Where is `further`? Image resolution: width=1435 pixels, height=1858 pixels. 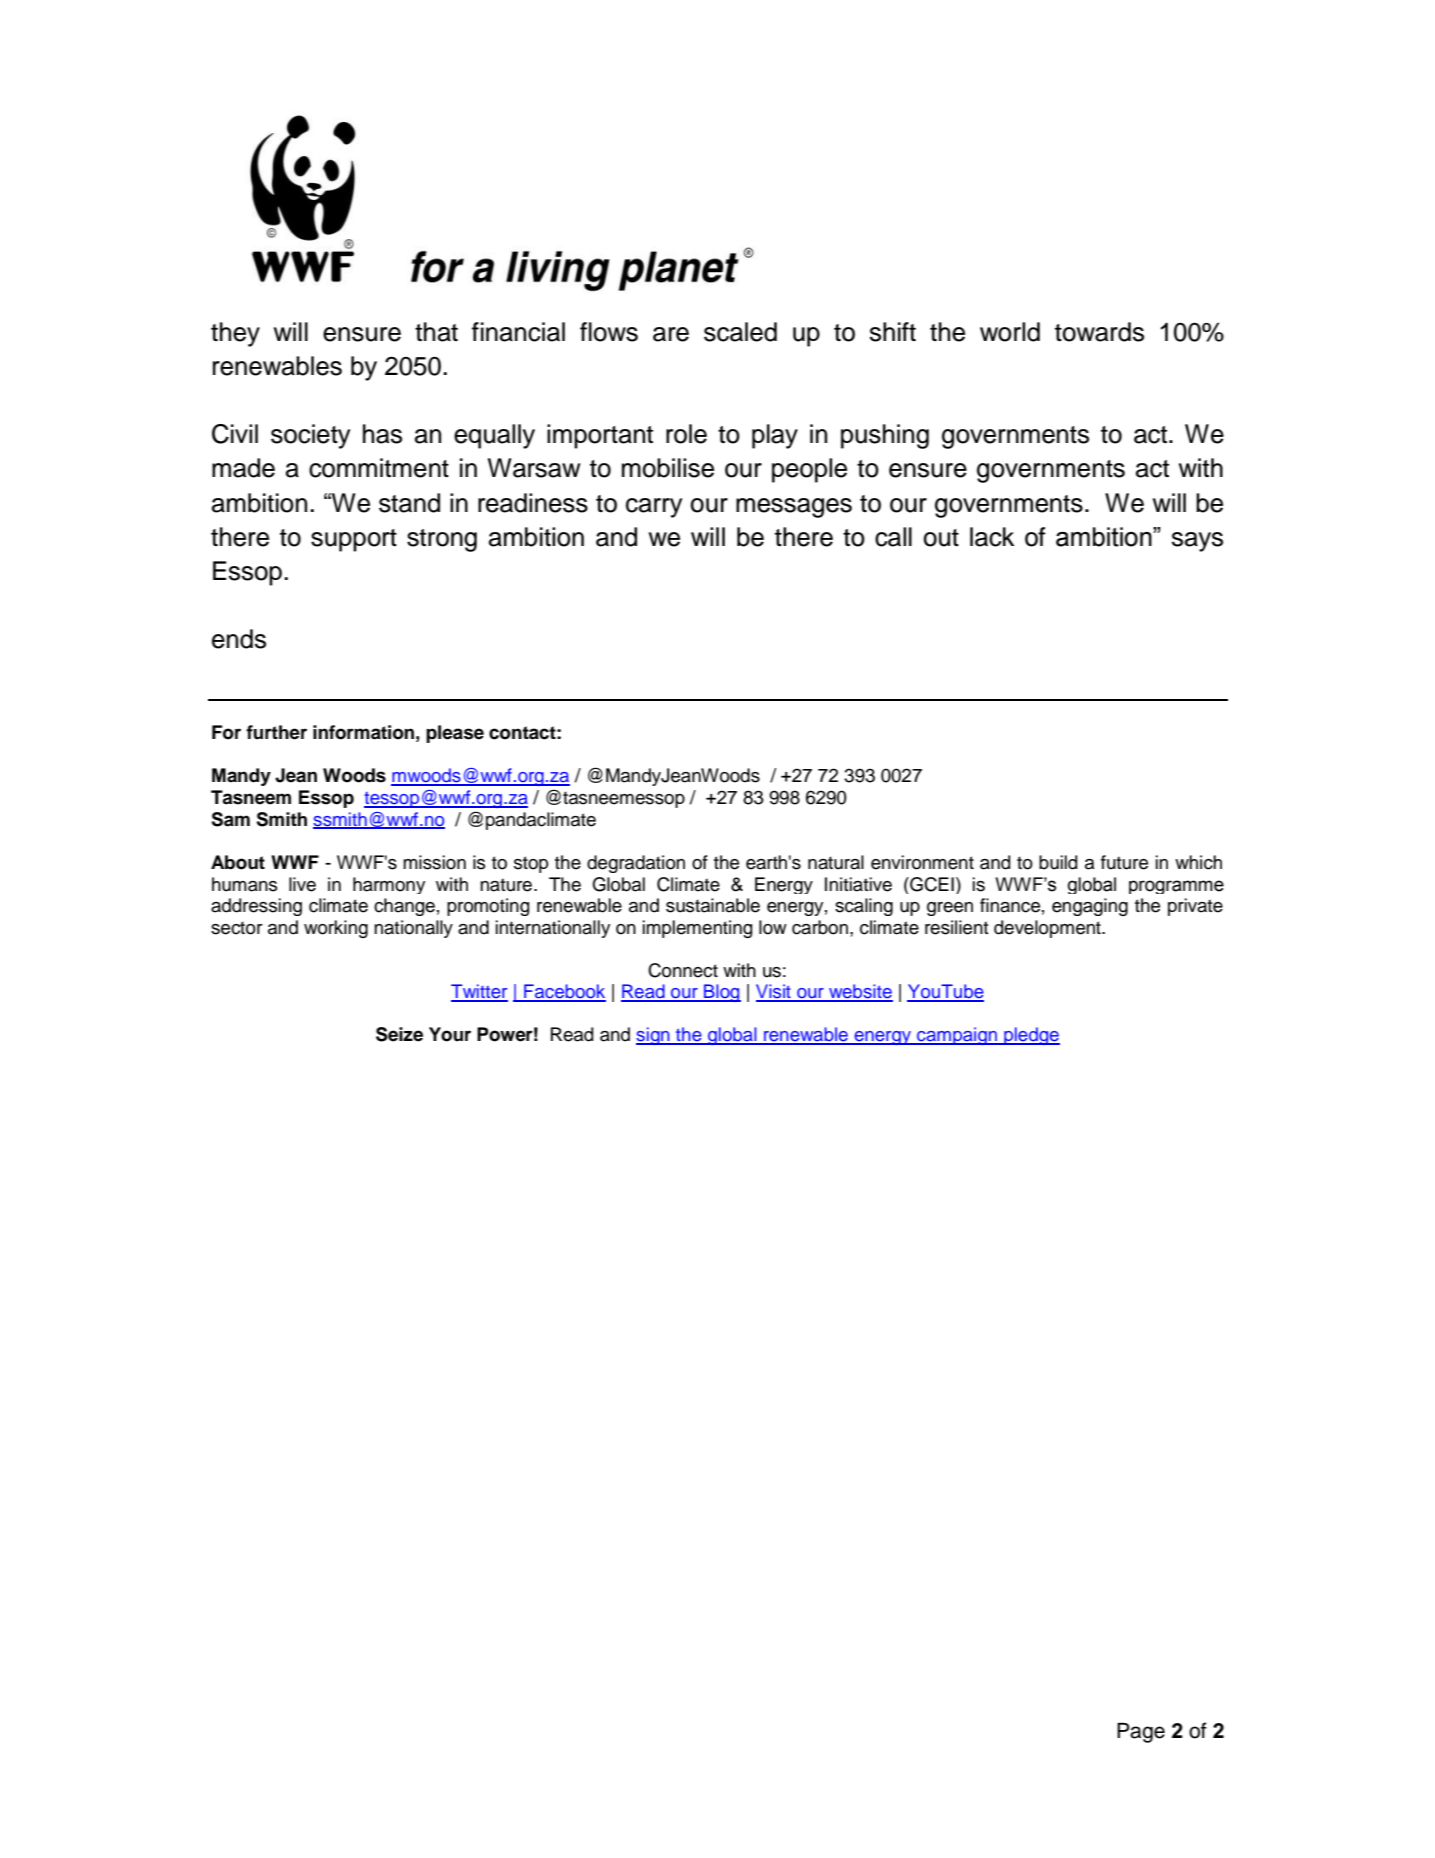 further is located at coordinates (276, 732).
